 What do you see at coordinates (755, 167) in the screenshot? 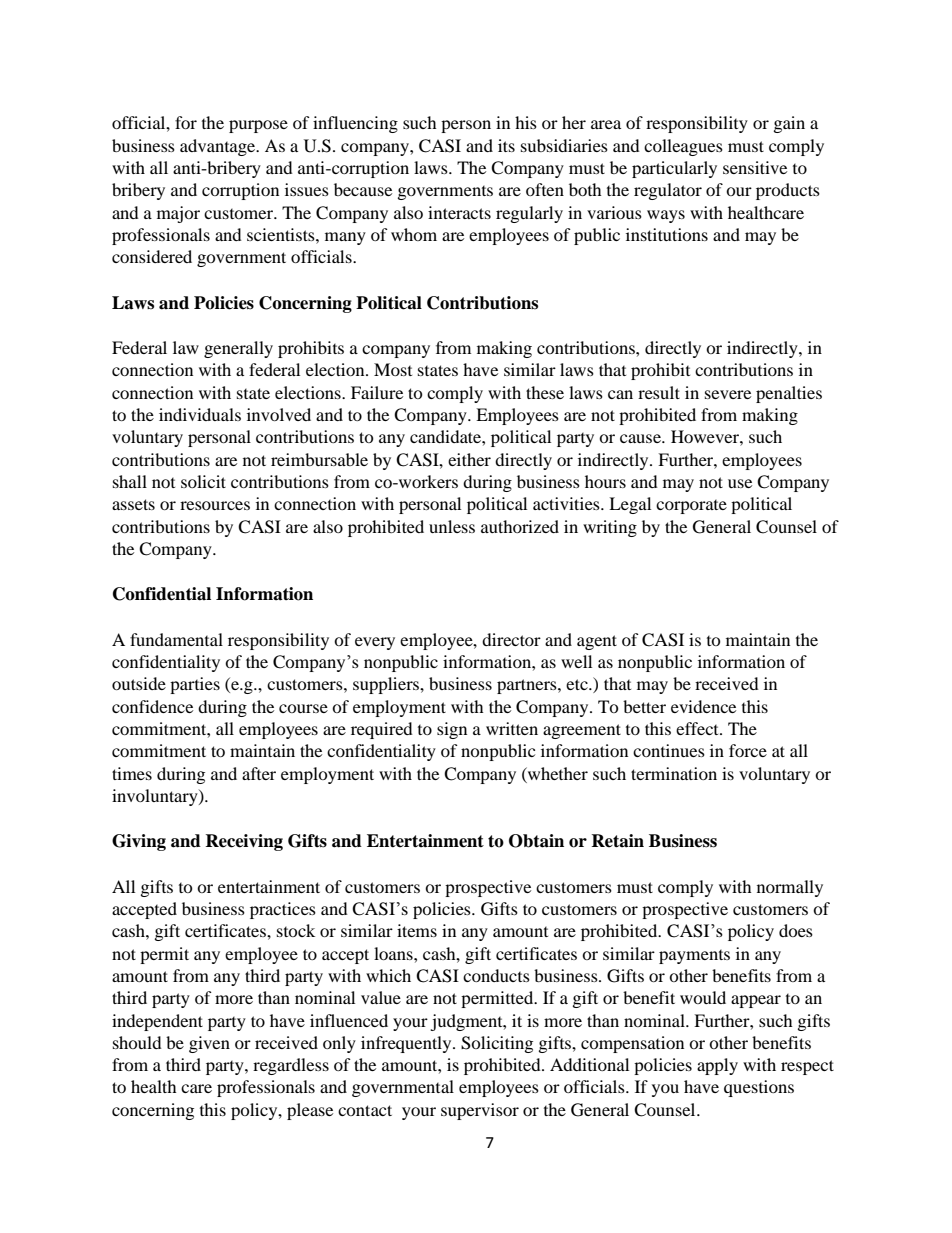
I see `sensitive` at bounding box center [755, 167].
